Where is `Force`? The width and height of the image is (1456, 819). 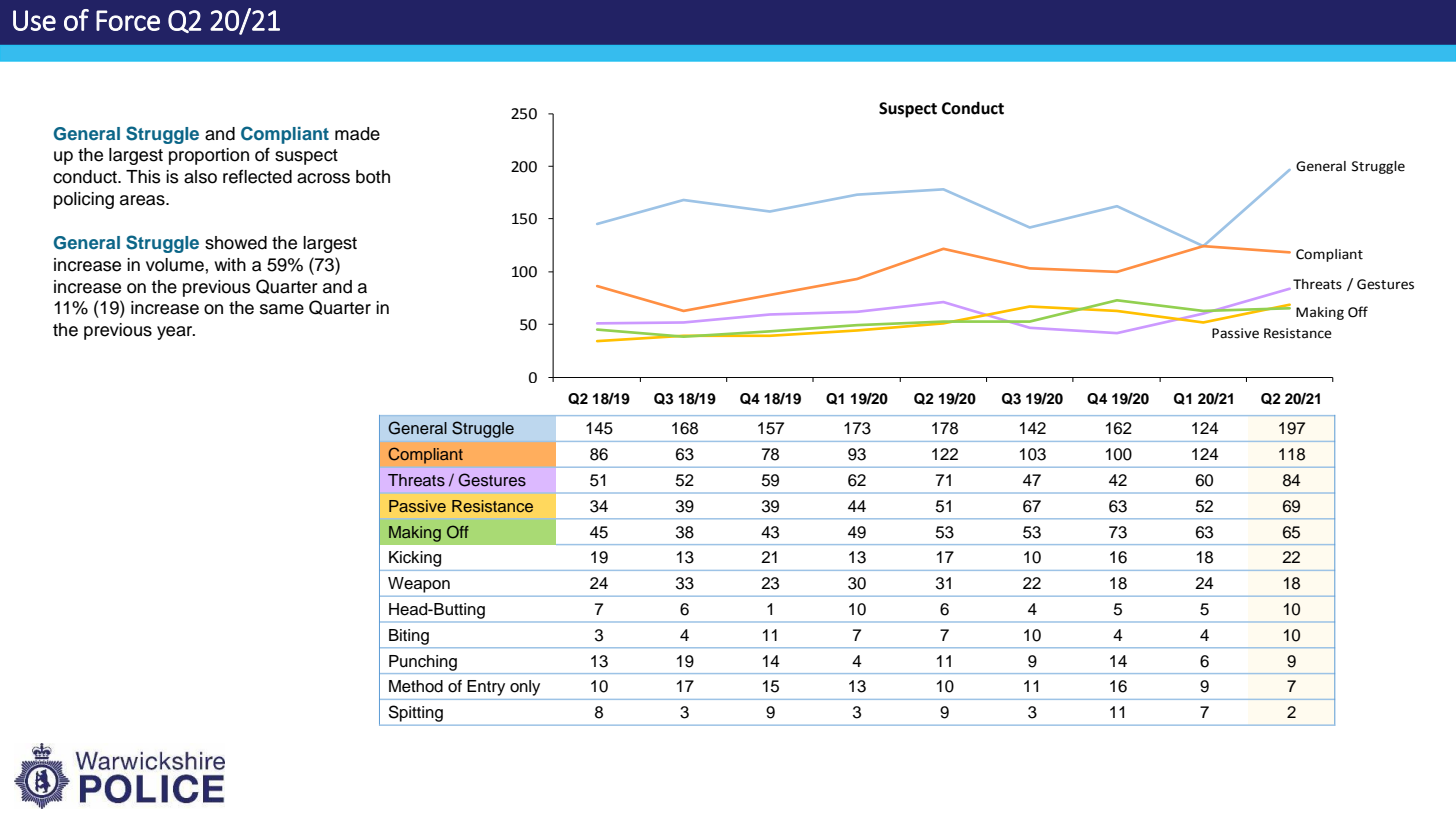 Force is located at coordinates (128, 20).
